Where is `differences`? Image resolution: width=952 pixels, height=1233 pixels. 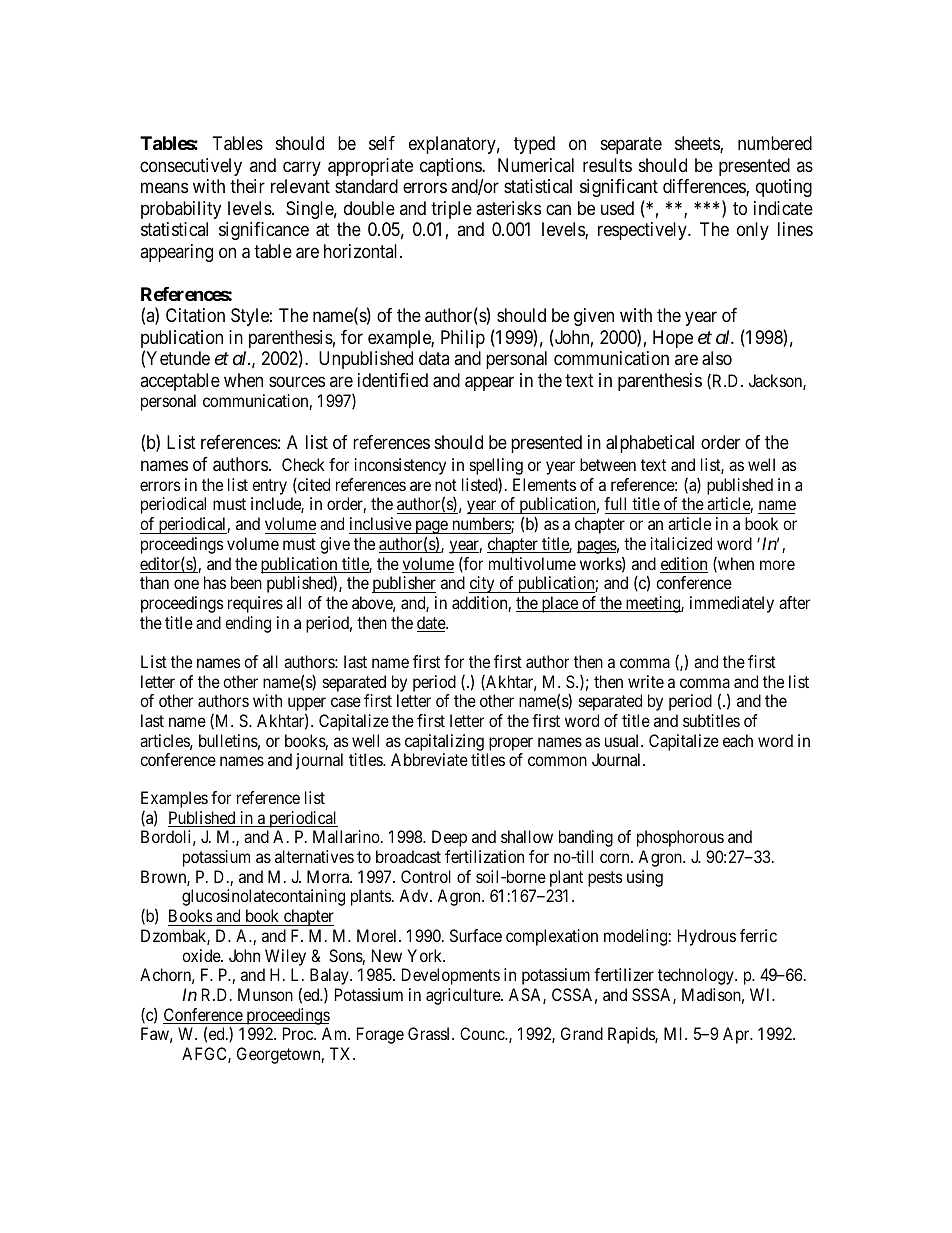 differences is located at coordinates (705, 187).
